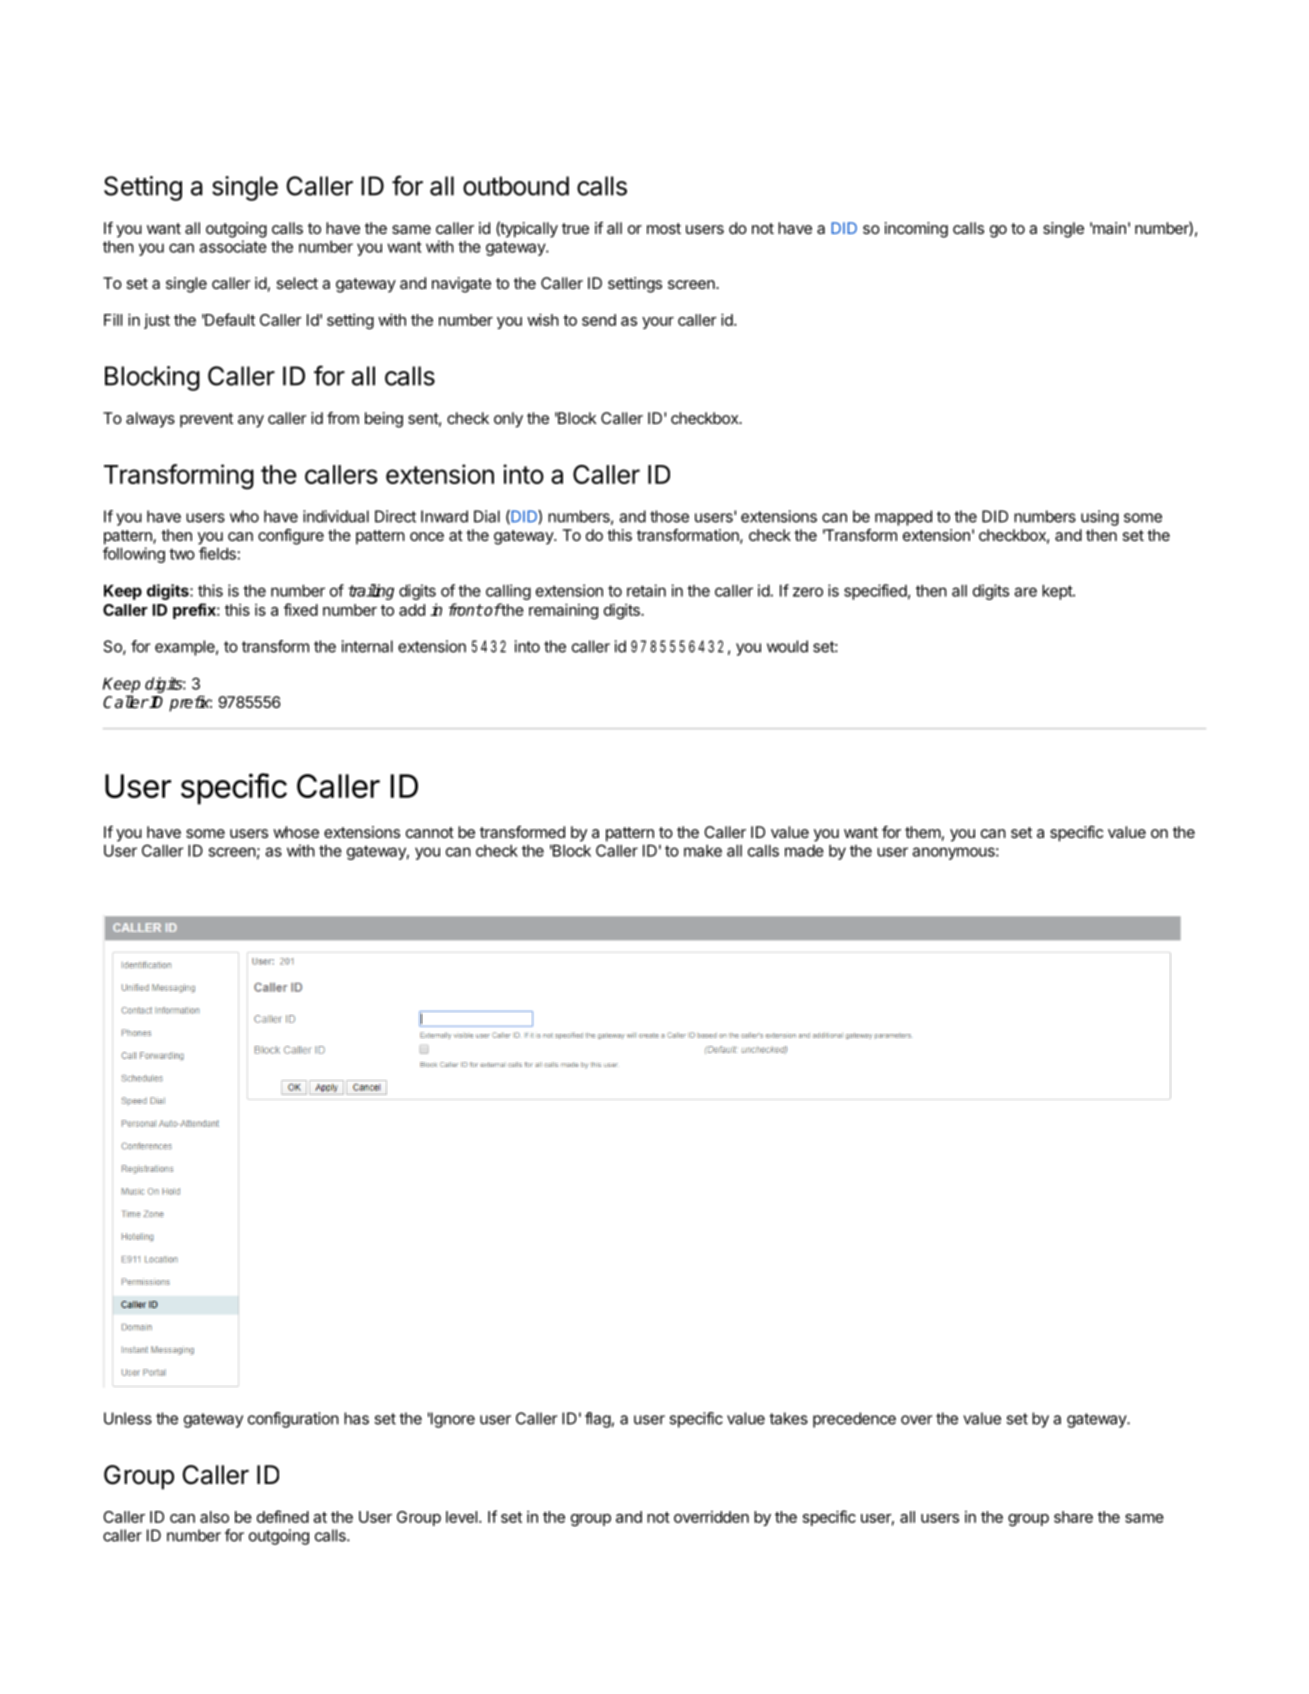  What do you see at coordinates (217, 553) in the document?
I see `fields` at bounding box center [217, 553].
